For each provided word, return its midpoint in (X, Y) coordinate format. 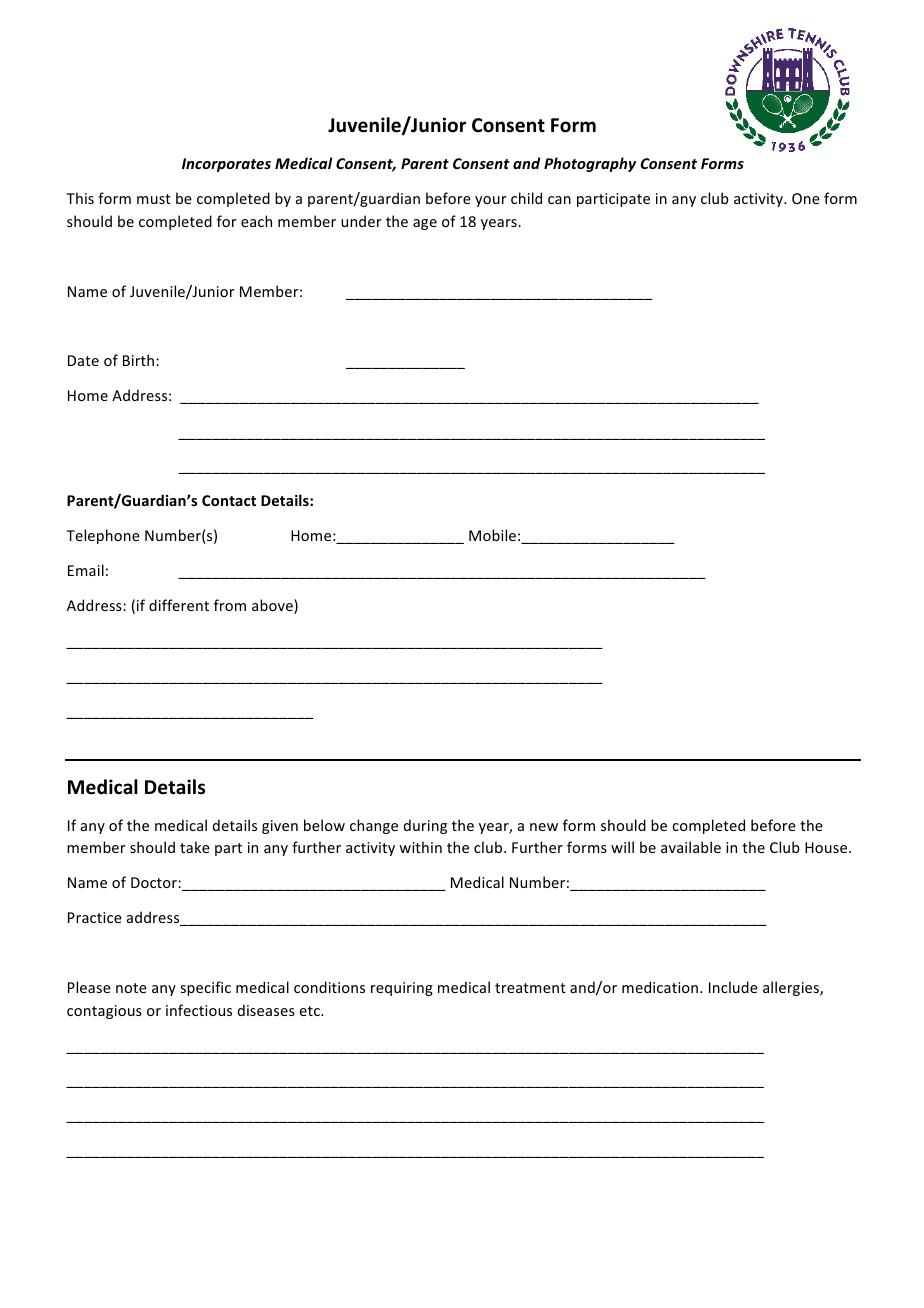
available (691, 847)
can (559, 200)
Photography (590, 164)
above (273, 606)
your (491, 201)
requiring (402, 989)
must (154, 199)
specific (205, 988)
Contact (229, 500)
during (425, 826)
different (179, 605)
